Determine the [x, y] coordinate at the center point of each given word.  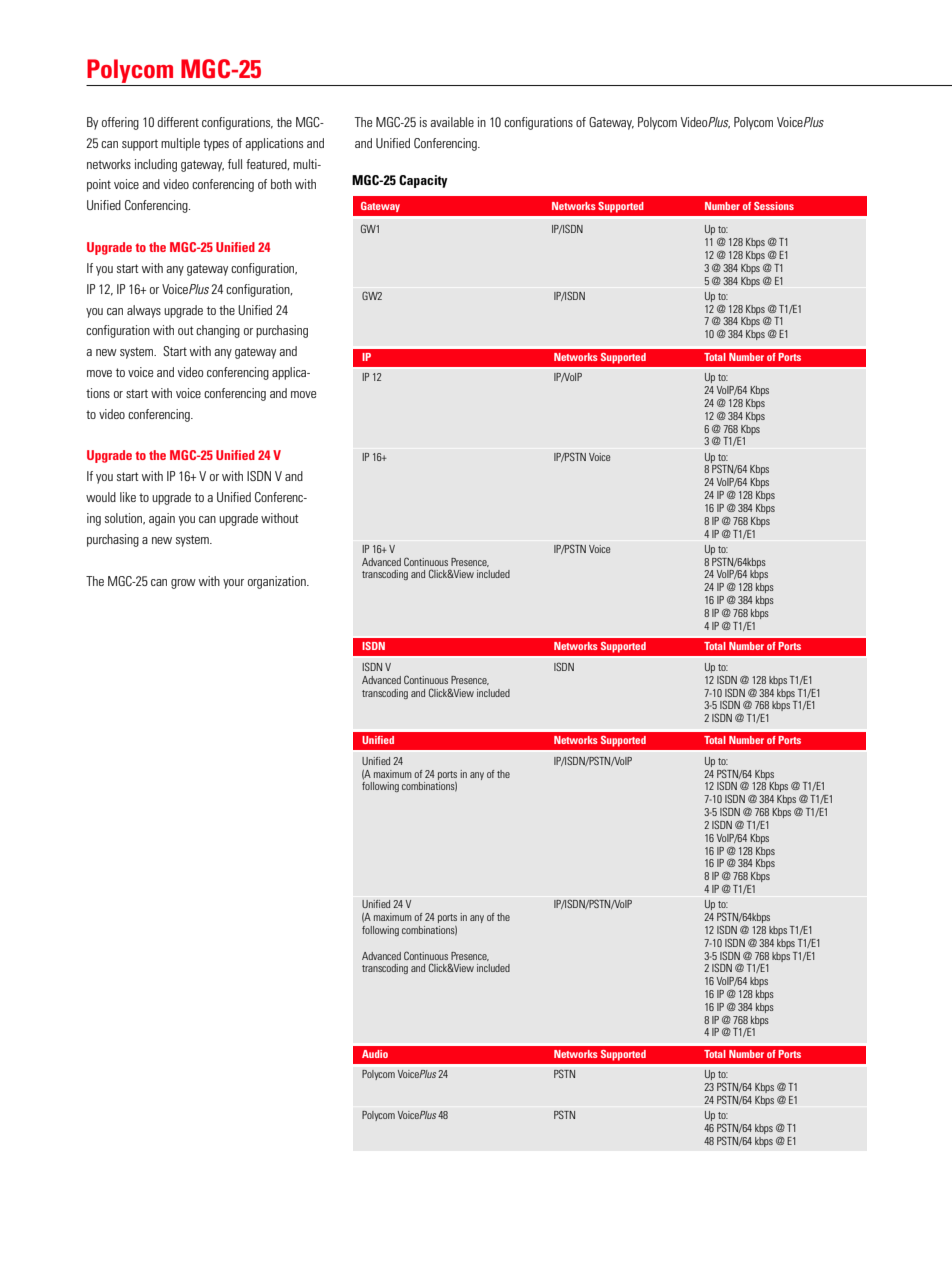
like [128, 497]
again [162, 519]
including [156, 165]
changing [218, 331]
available [452, 122]
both [281, 184]
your [233, 584]
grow [183, 584]
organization [278, 582]
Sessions [774, 206]
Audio [375, 1054]
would [101, 497]
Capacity [423, 181]
